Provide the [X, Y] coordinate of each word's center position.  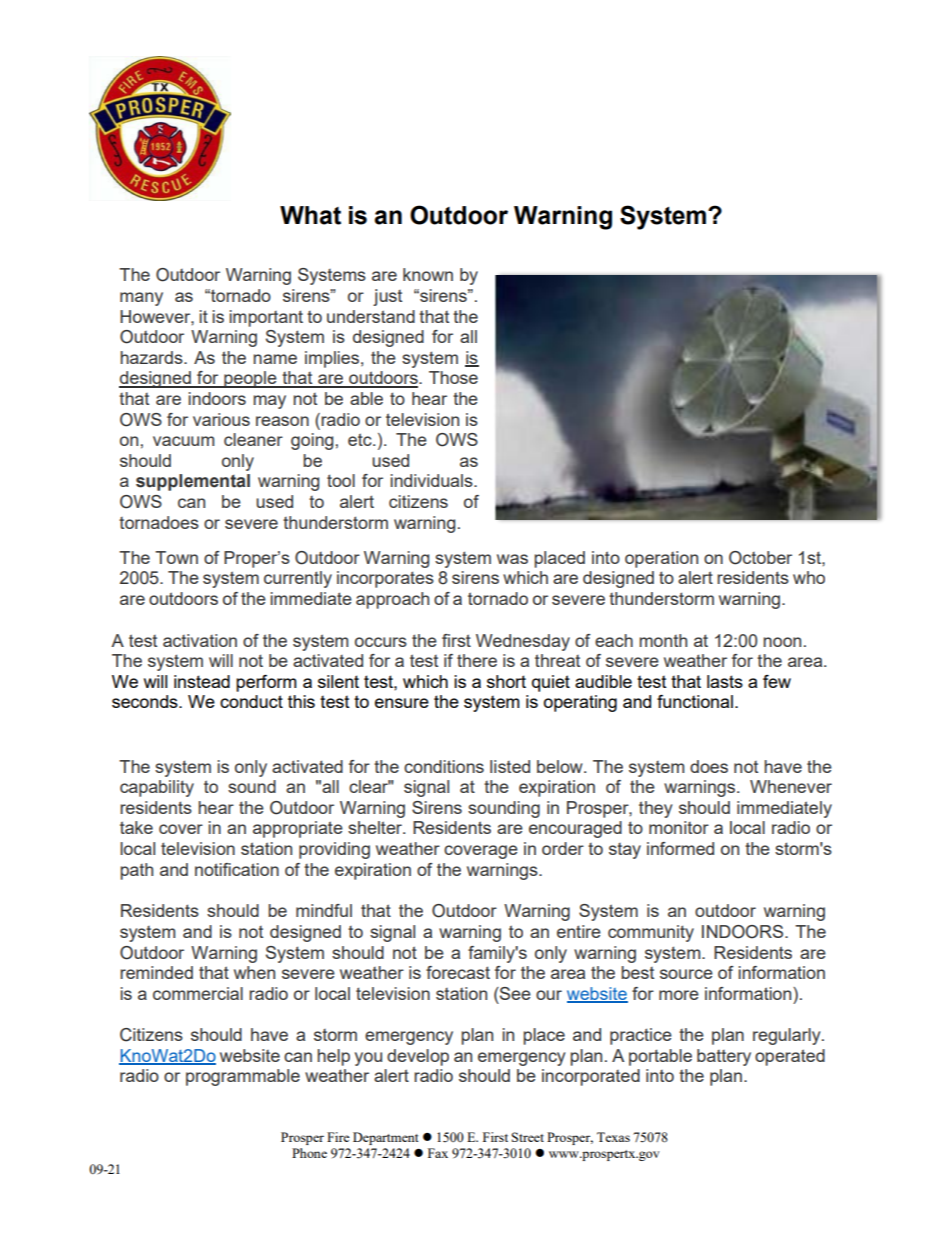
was [512, 559]
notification [237, 869]
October [760, 558]
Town [176, 557]
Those [453, 377]
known [428, 274]
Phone [309, 1153]
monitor [679, 827]
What [310, 215]
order [563, 848]
